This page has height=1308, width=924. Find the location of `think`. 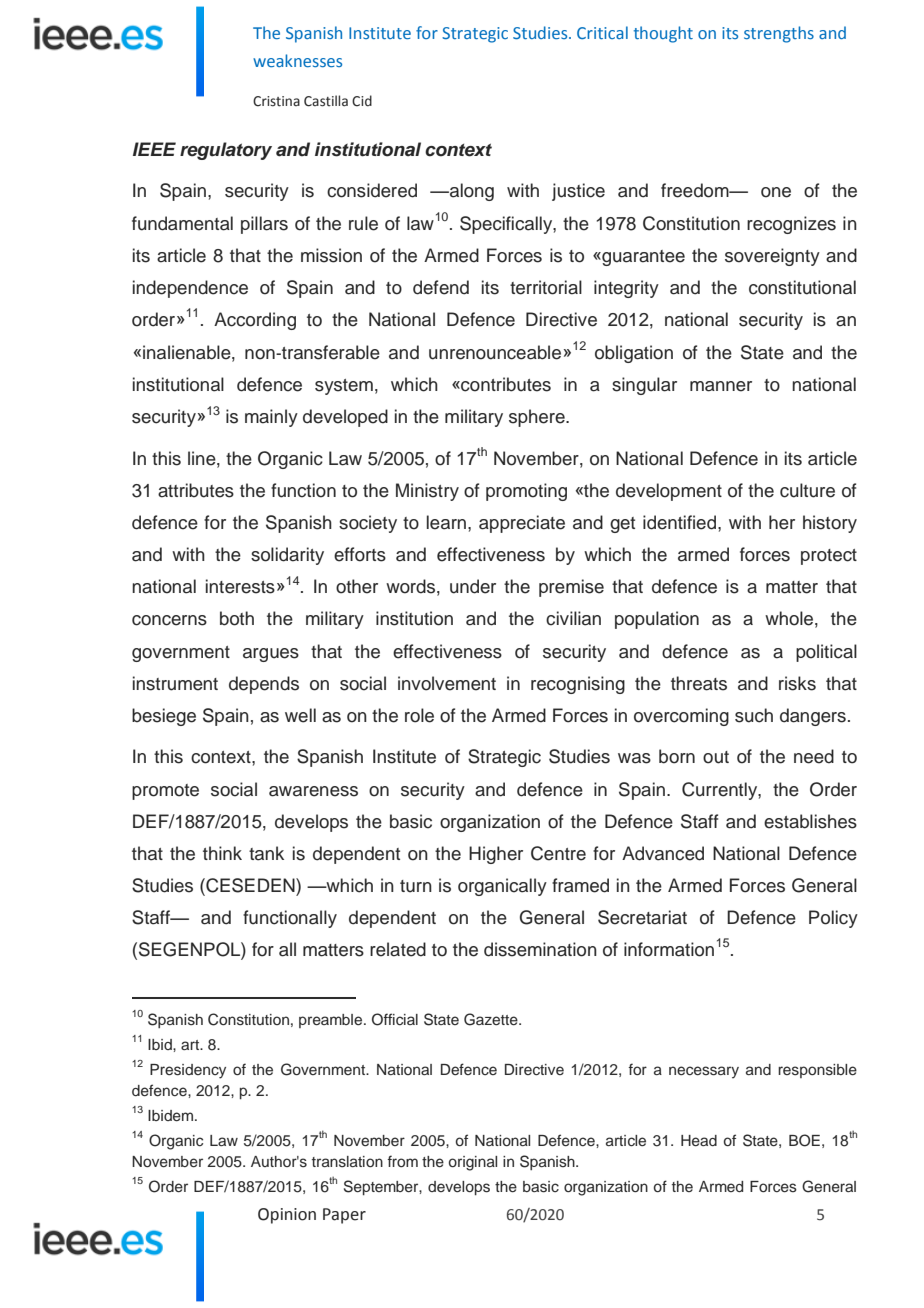

think is located at coordinates (222, 853).
